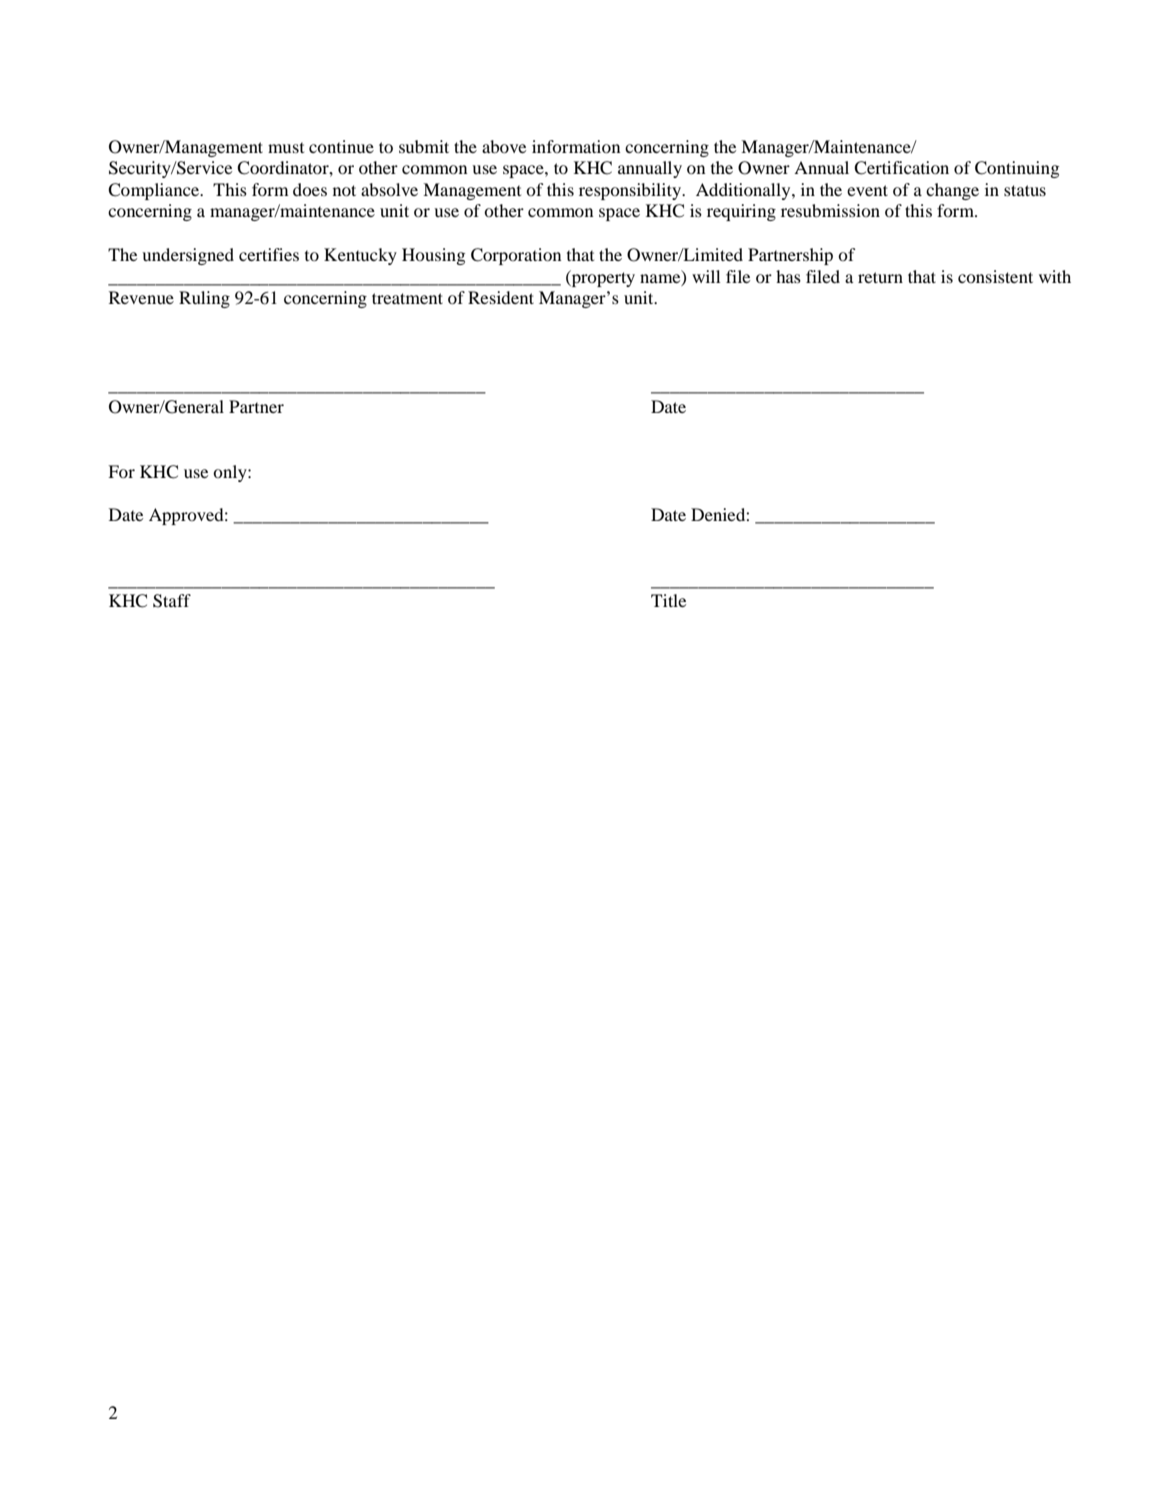  I want to click on above, so click(504, 146).
